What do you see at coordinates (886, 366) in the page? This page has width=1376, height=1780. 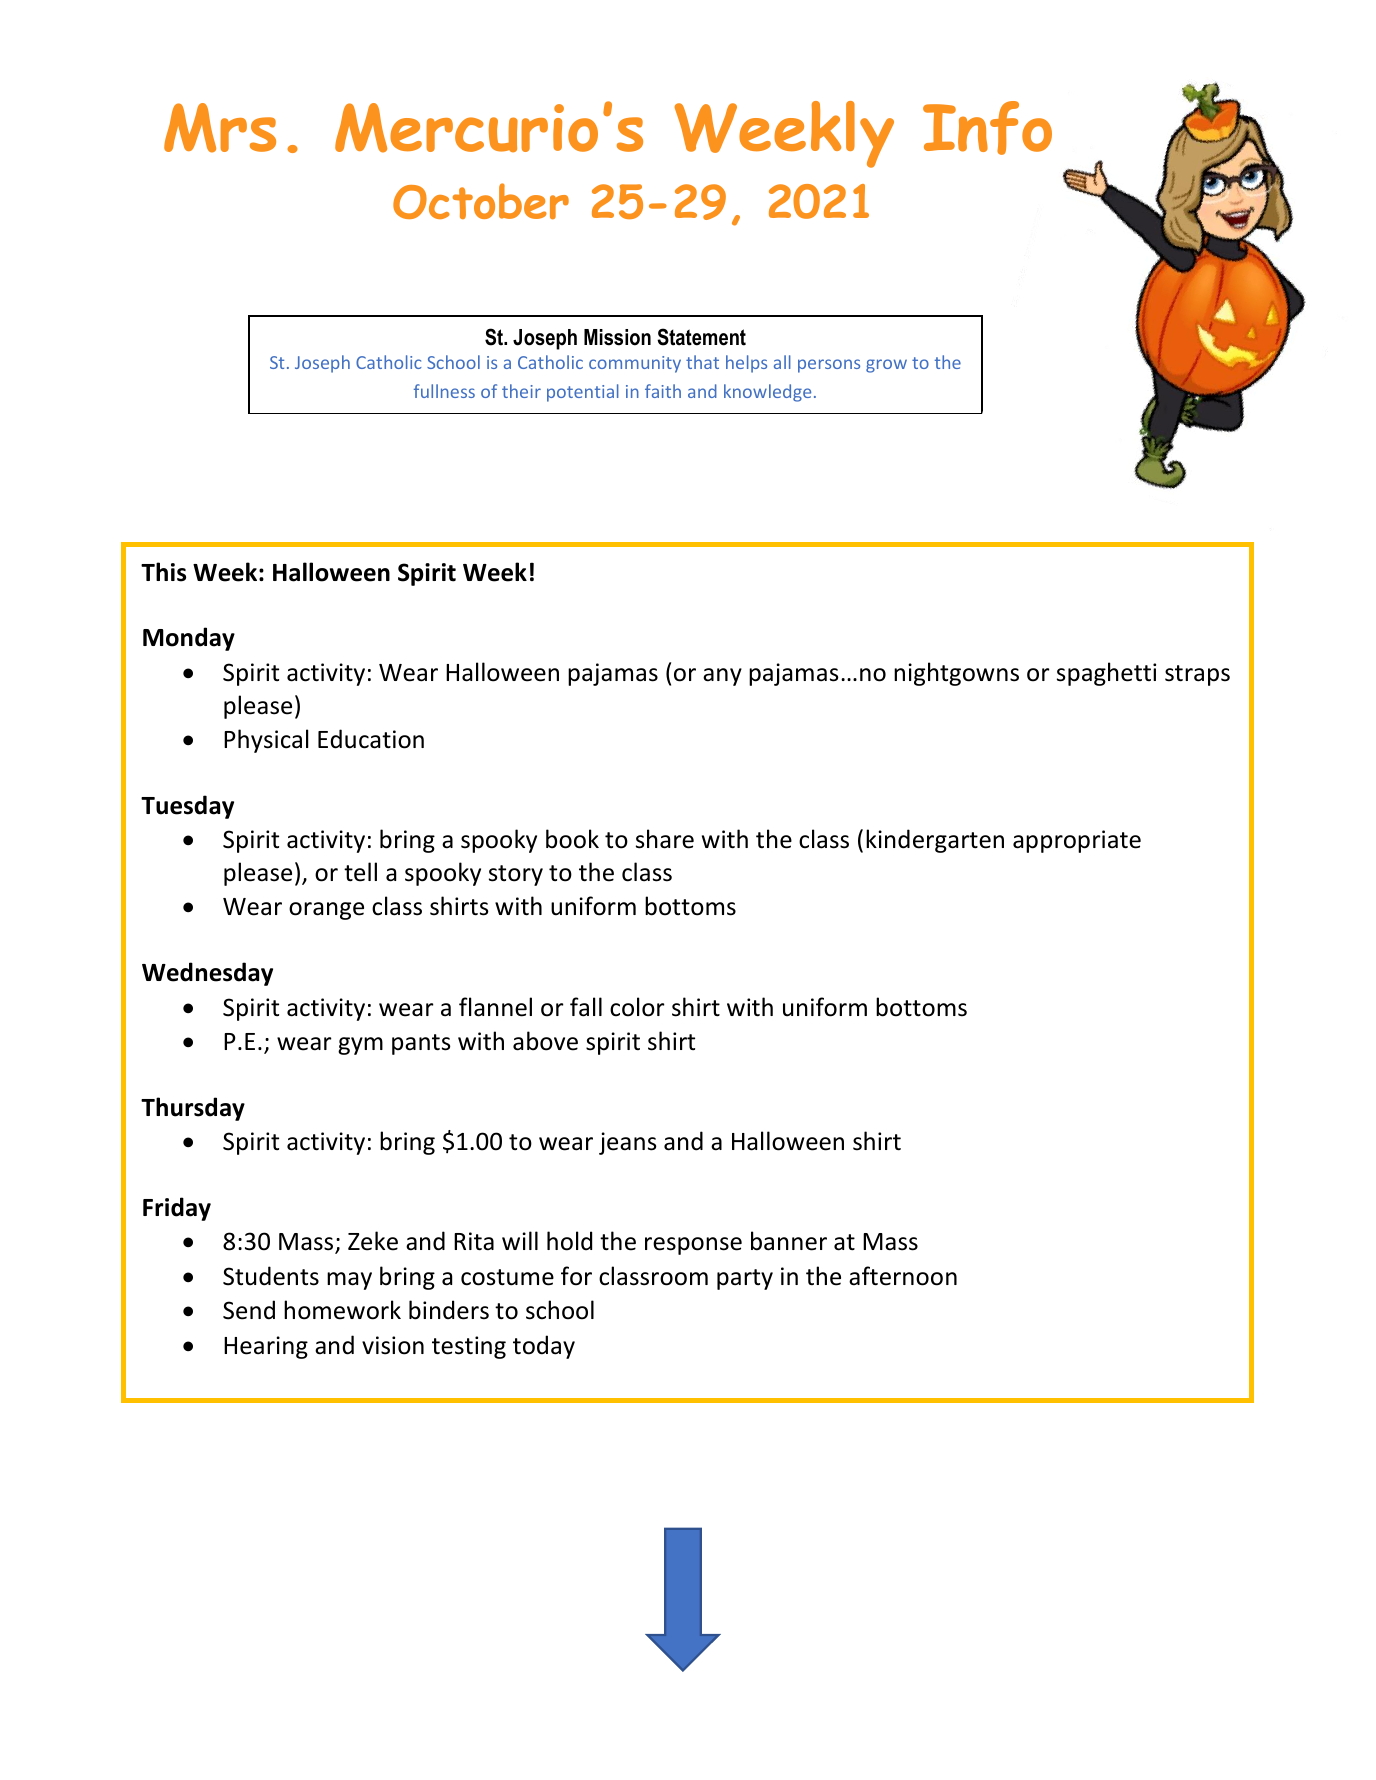 I see `grow` at bounding box center [886, 366].
